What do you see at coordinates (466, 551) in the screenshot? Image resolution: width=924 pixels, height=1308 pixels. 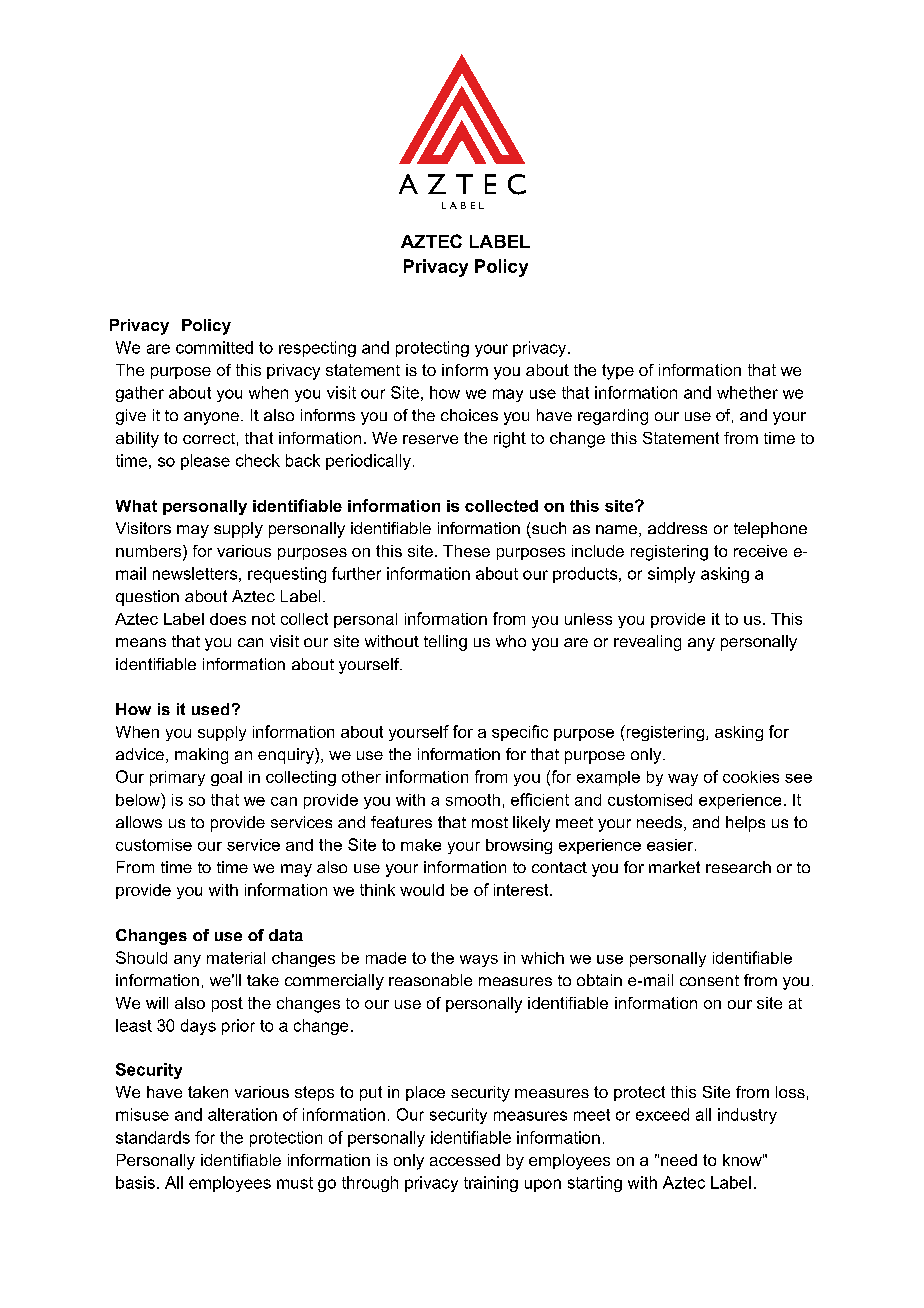 I see `These` at bounding box center [466, 551].
